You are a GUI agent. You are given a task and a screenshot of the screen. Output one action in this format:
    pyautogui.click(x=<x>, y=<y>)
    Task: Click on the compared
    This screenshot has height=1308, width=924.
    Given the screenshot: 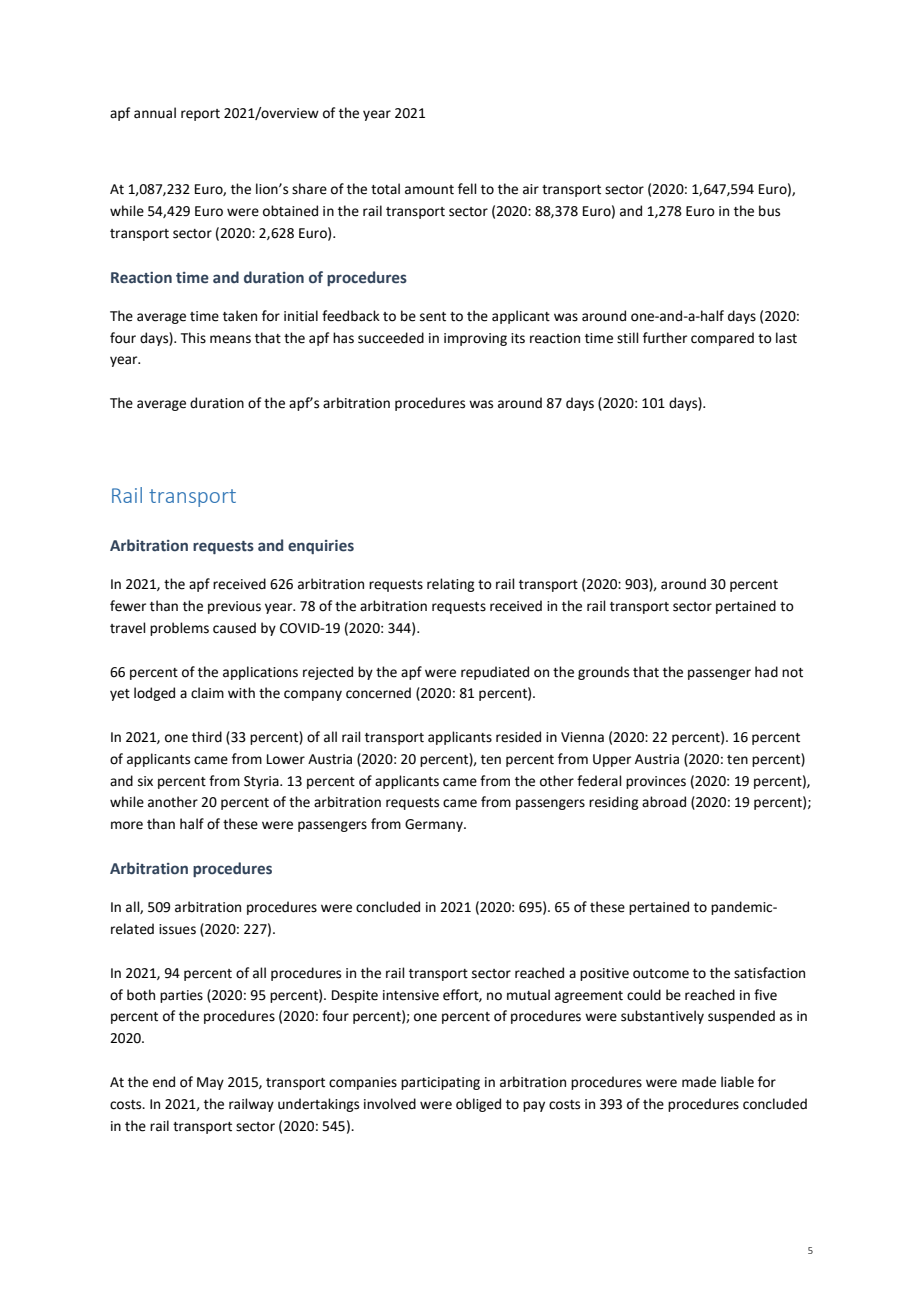 What is the action you would take?
    pyautogui.click(x=722, y=339)
